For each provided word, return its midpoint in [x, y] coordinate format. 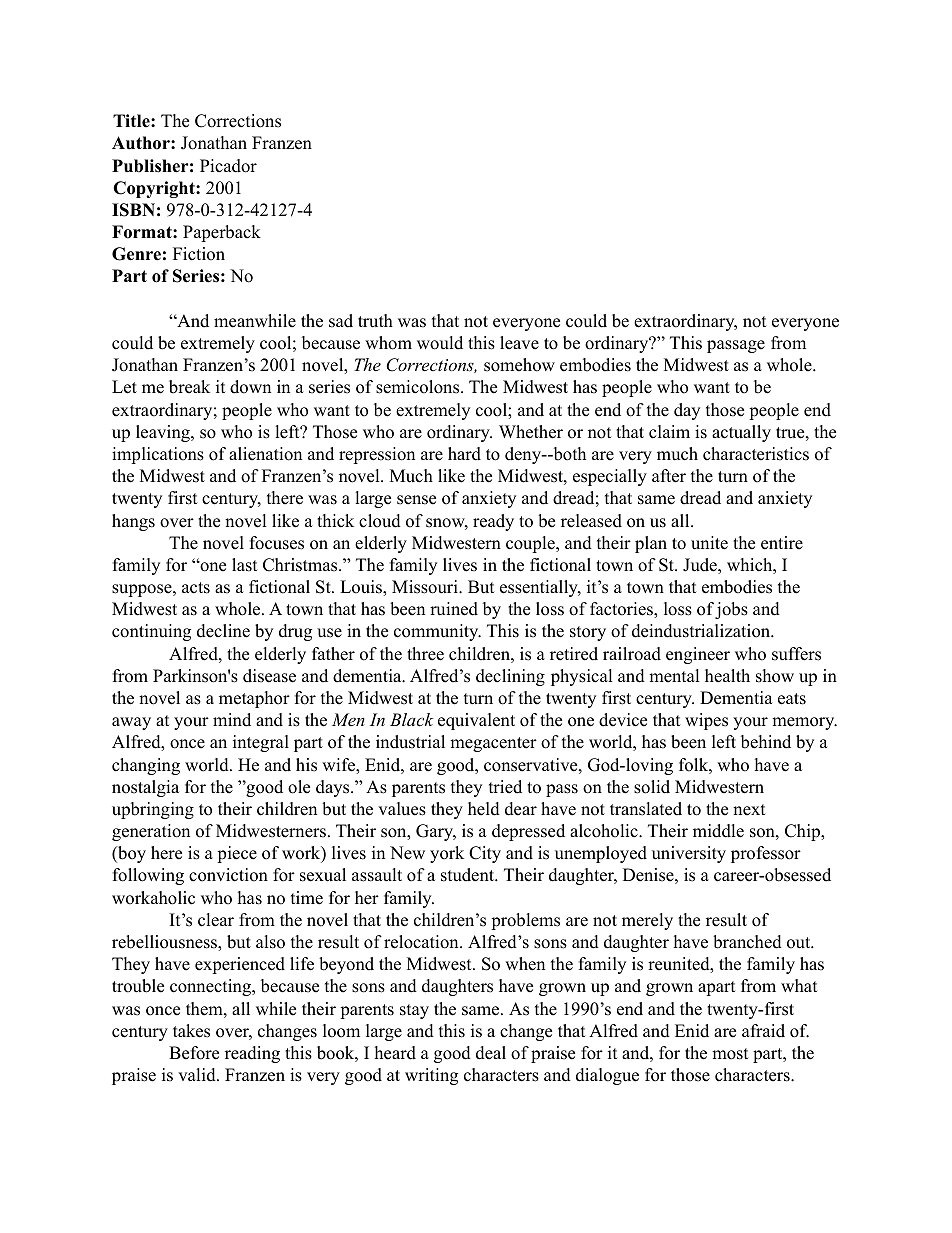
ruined [454, 609]
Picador [228, 166]
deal [491, 1053]
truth [375, 321]
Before [194, 1053]
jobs [731, 610]
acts [196, 588]
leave [519, 343]
